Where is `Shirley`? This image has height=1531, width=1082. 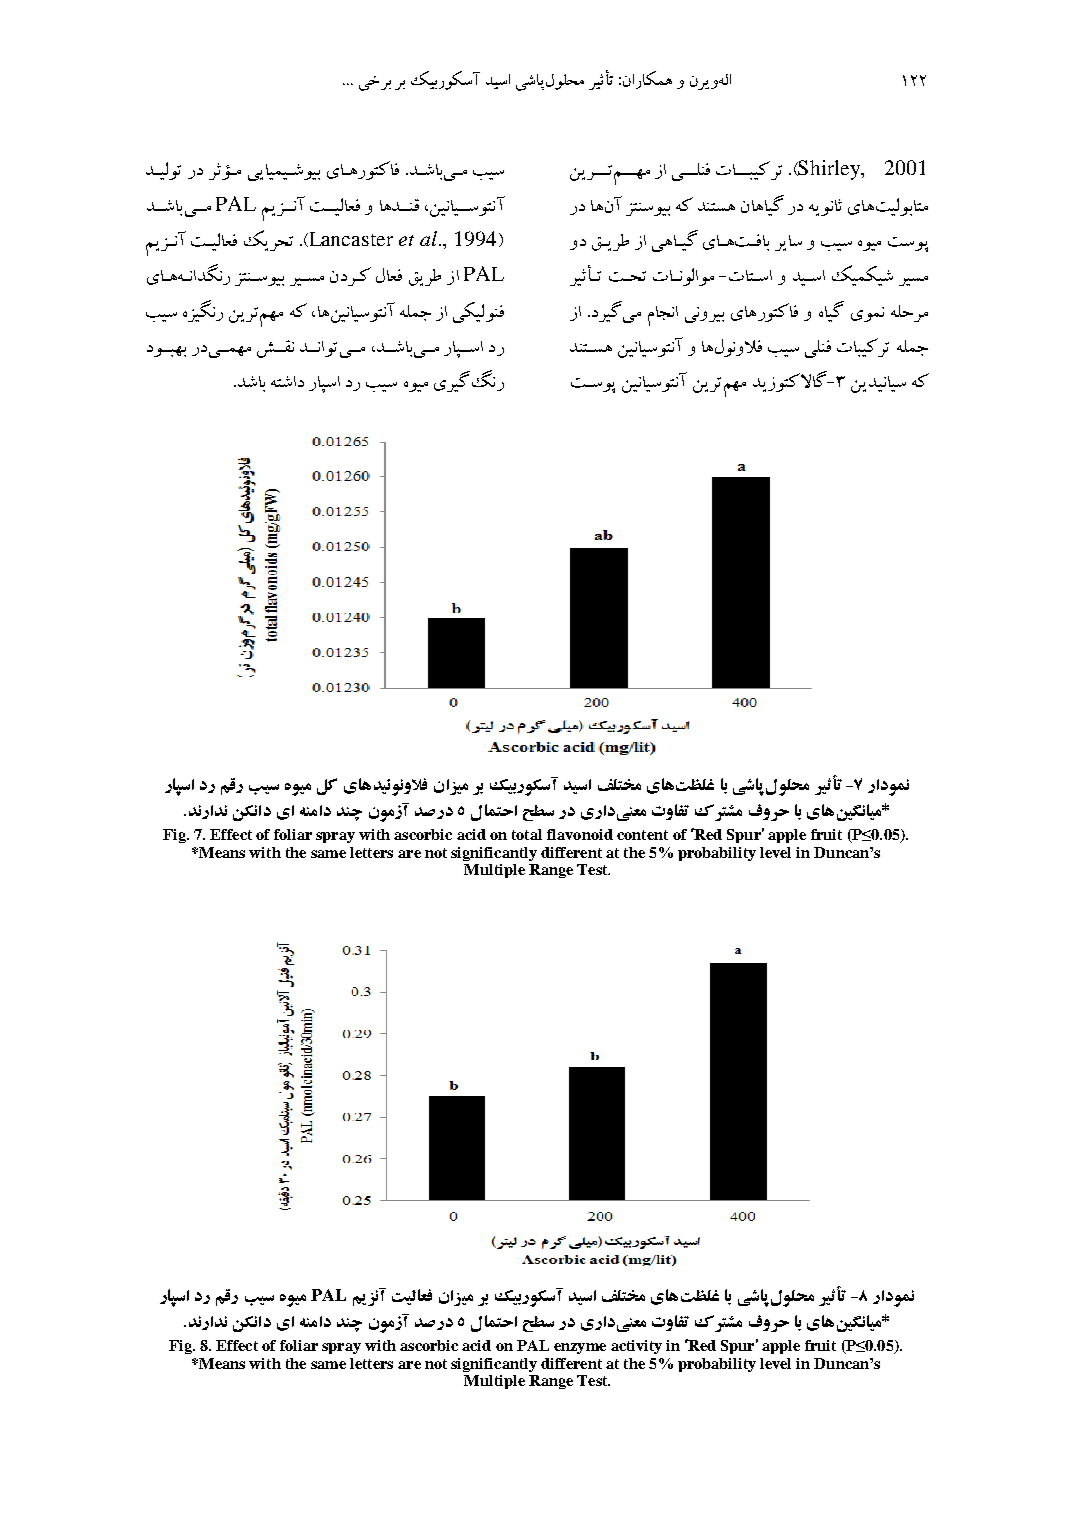 Shirley is located at coordinates (829, 170).
